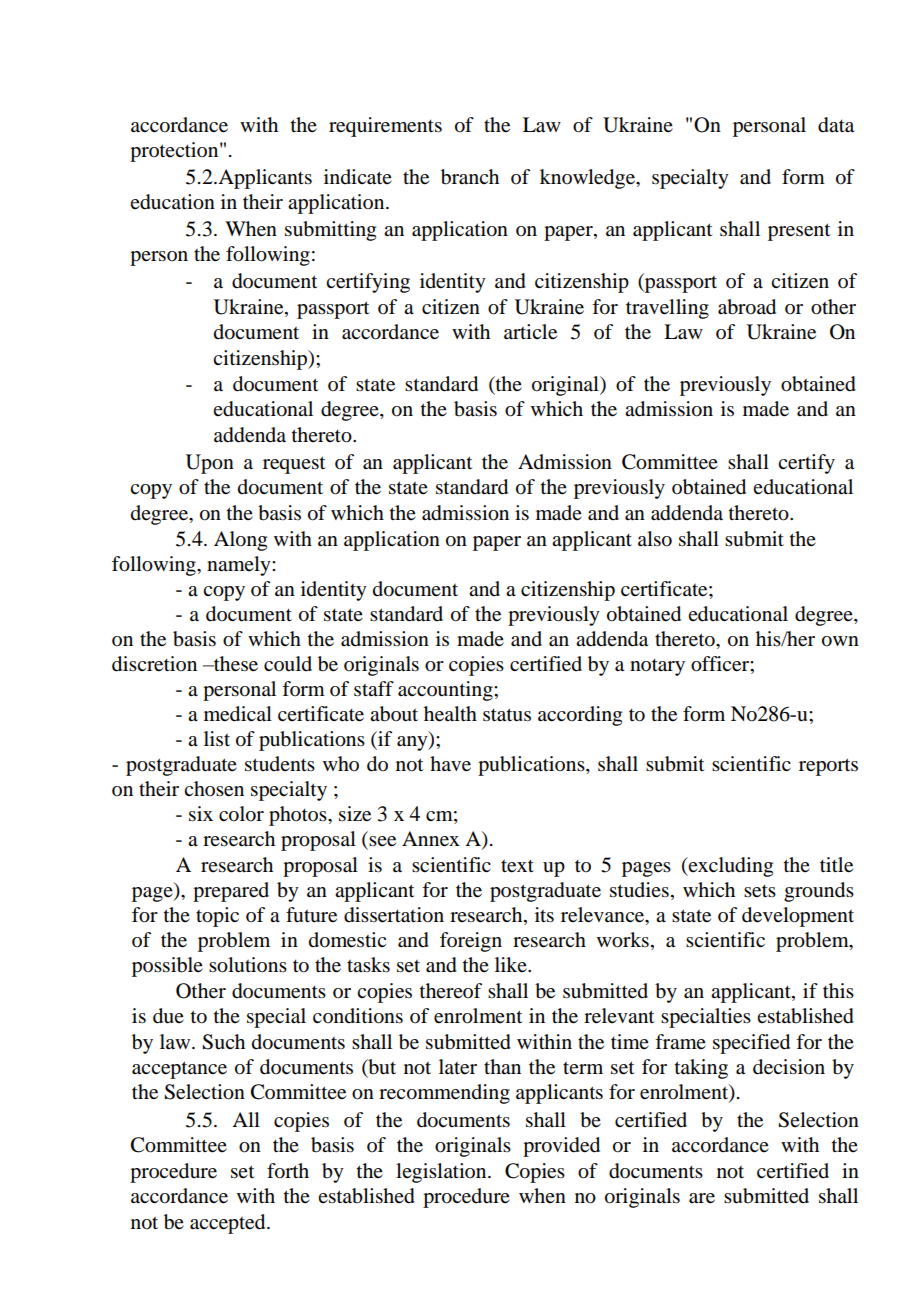  What do you see at coordinates (358, 177) in the screenshot?
I see `indicate` at bounding box center [358, 177].
